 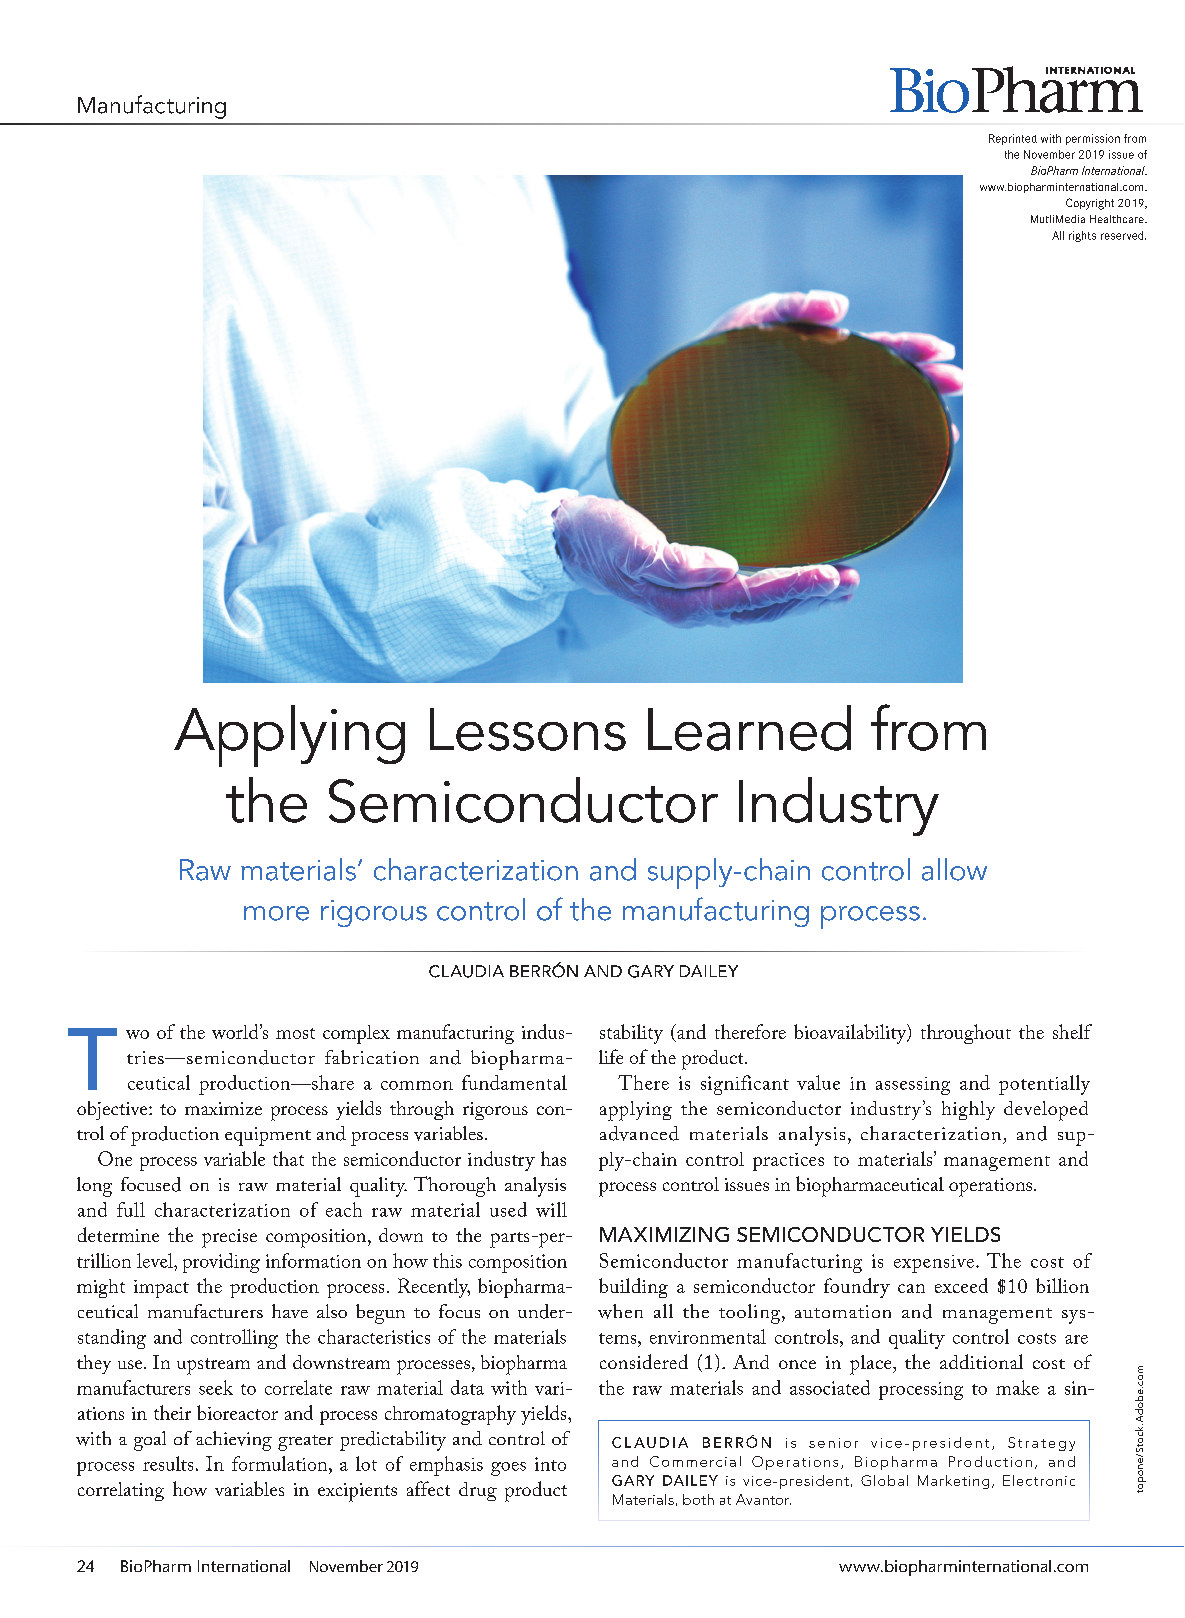 I want to click on will, so click(x=551, y=1209).
